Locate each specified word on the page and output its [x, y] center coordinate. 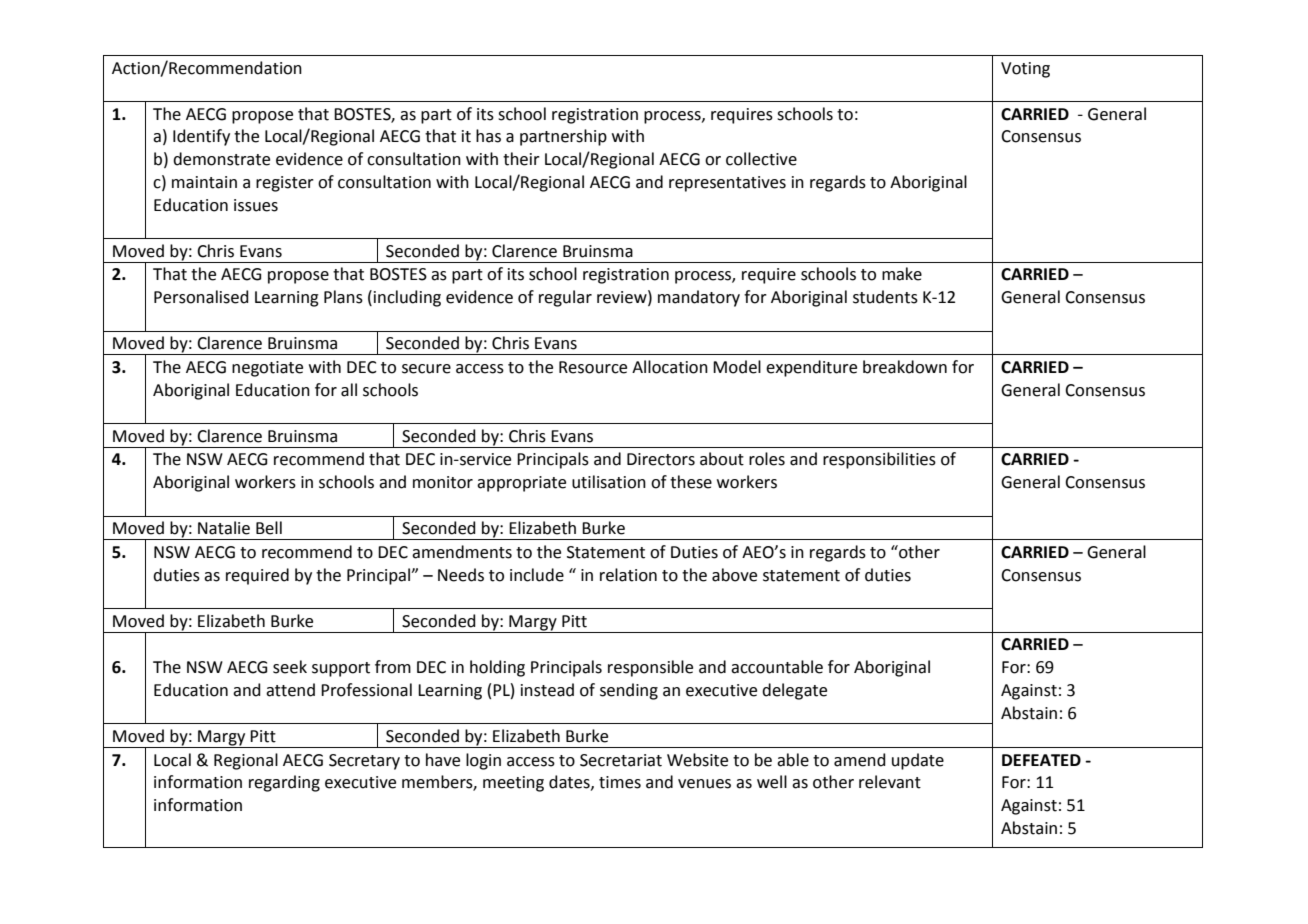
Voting [1025, 70]
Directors [661, 459]
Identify [201, 137]
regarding [284, 783]
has [488, 136]
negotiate [267, 369]
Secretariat [621, 760]
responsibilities [879, 460]
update [918, 761]
